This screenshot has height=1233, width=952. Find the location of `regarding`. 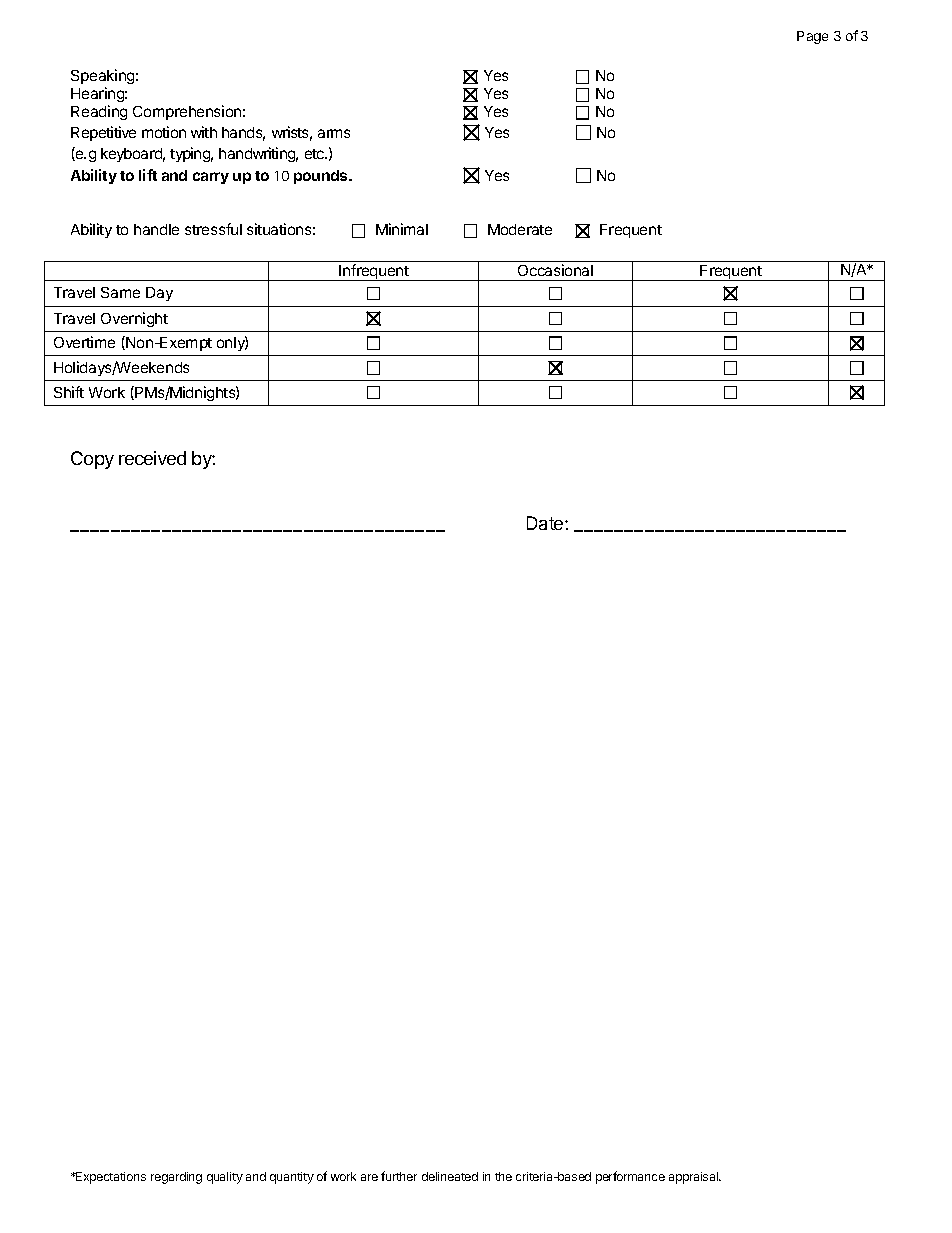

regarding is located at coordinates (176, 1178).
